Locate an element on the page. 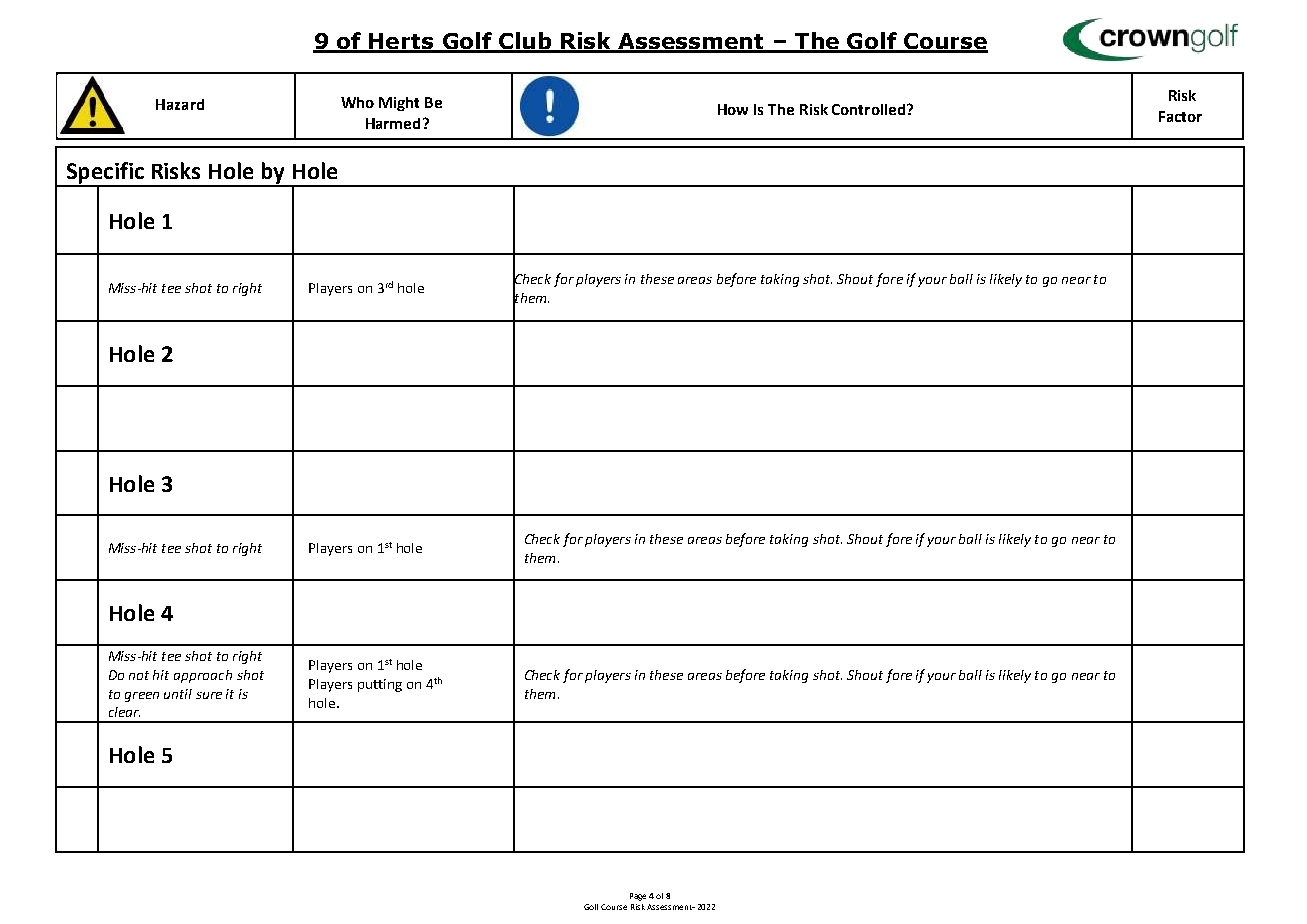  putting is located at coordinates (380, 685).
